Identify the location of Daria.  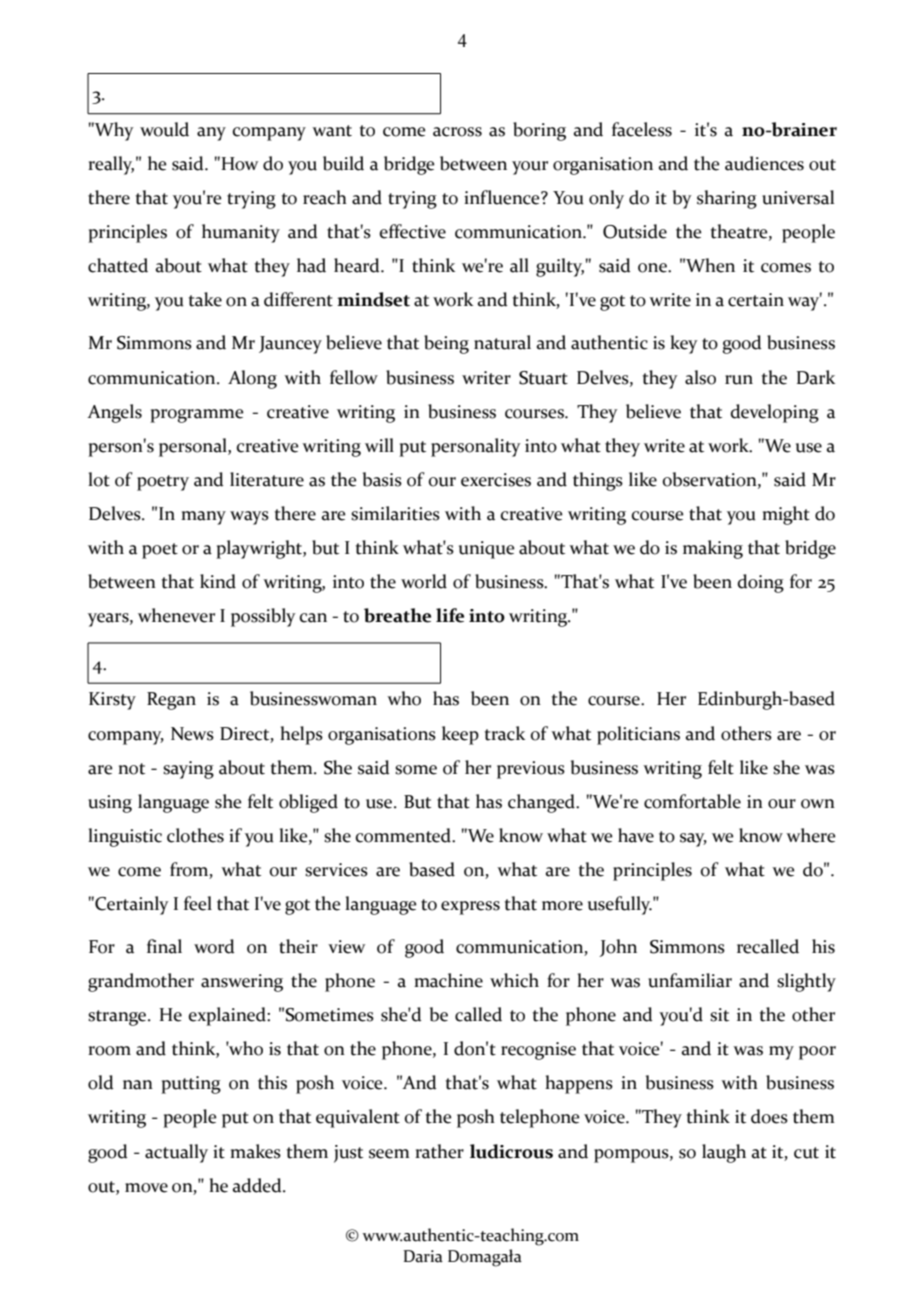
(423, 1256).
